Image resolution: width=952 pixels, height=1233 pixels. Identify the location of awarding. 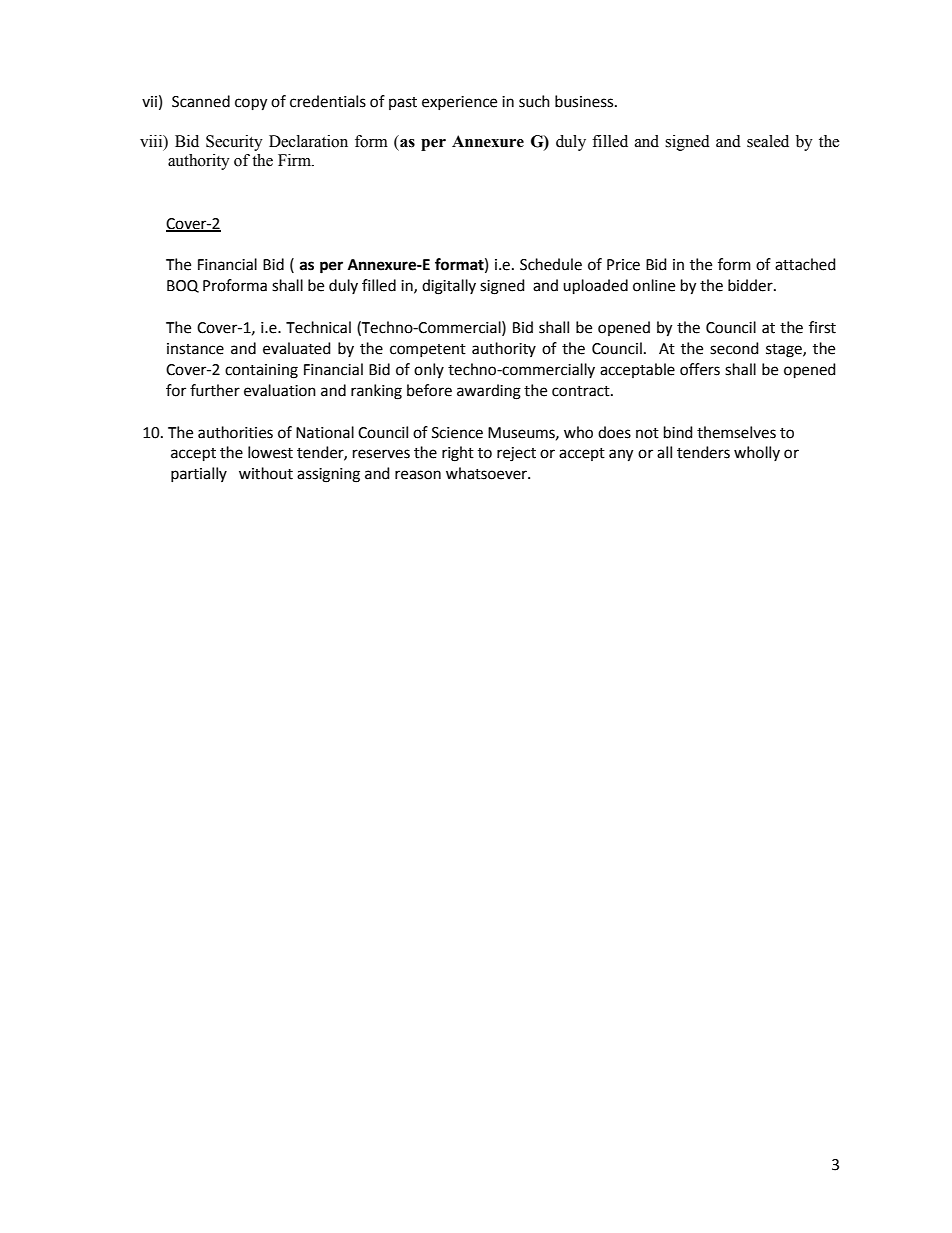
(489, 392).
